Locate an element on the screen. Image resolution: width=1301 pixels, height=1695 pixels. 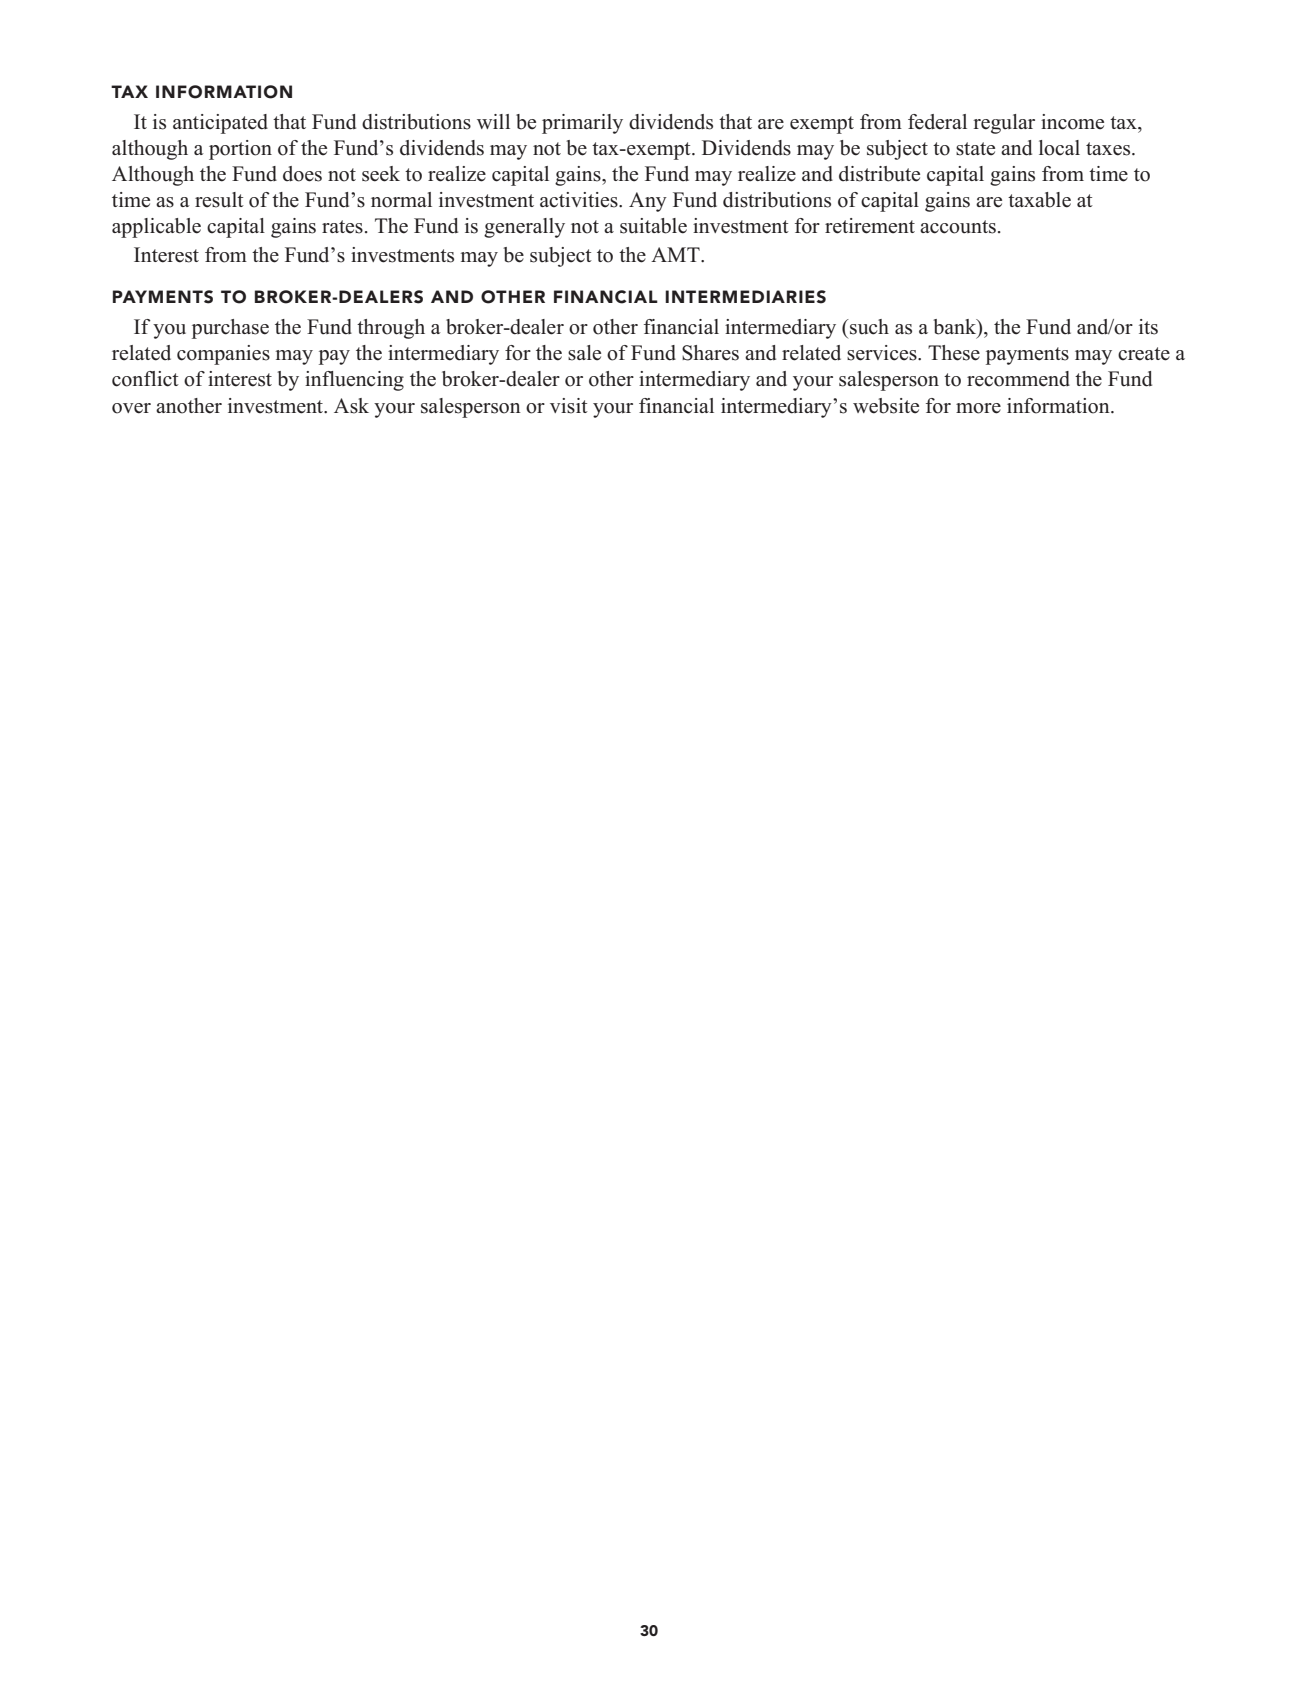
visit is located at coordinates (569, 406).
